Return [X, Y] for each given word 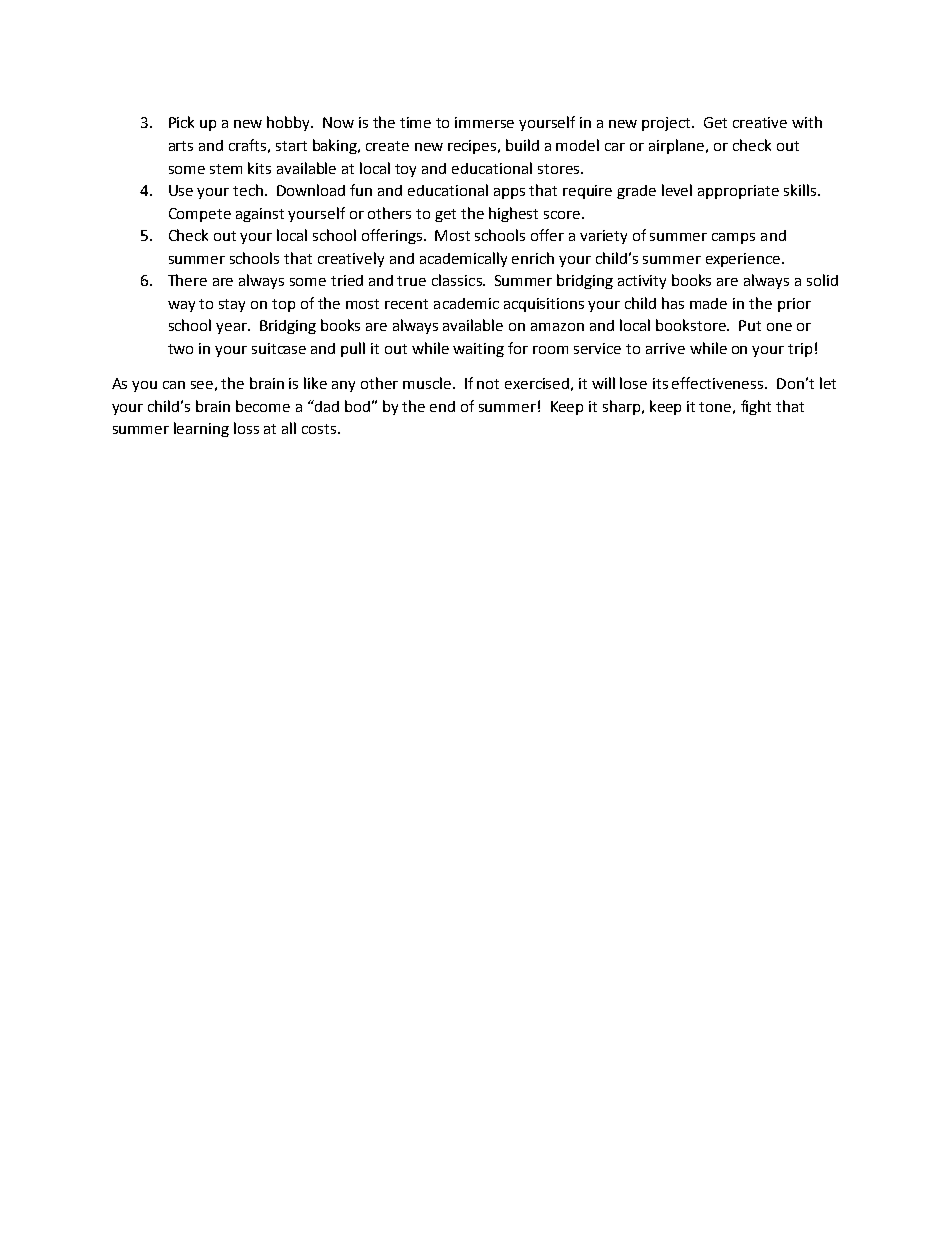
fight [756, 407]
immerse [484, 122]
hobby [290, 123]
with [807, 122]
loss [246, 428]
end [442, 406]
